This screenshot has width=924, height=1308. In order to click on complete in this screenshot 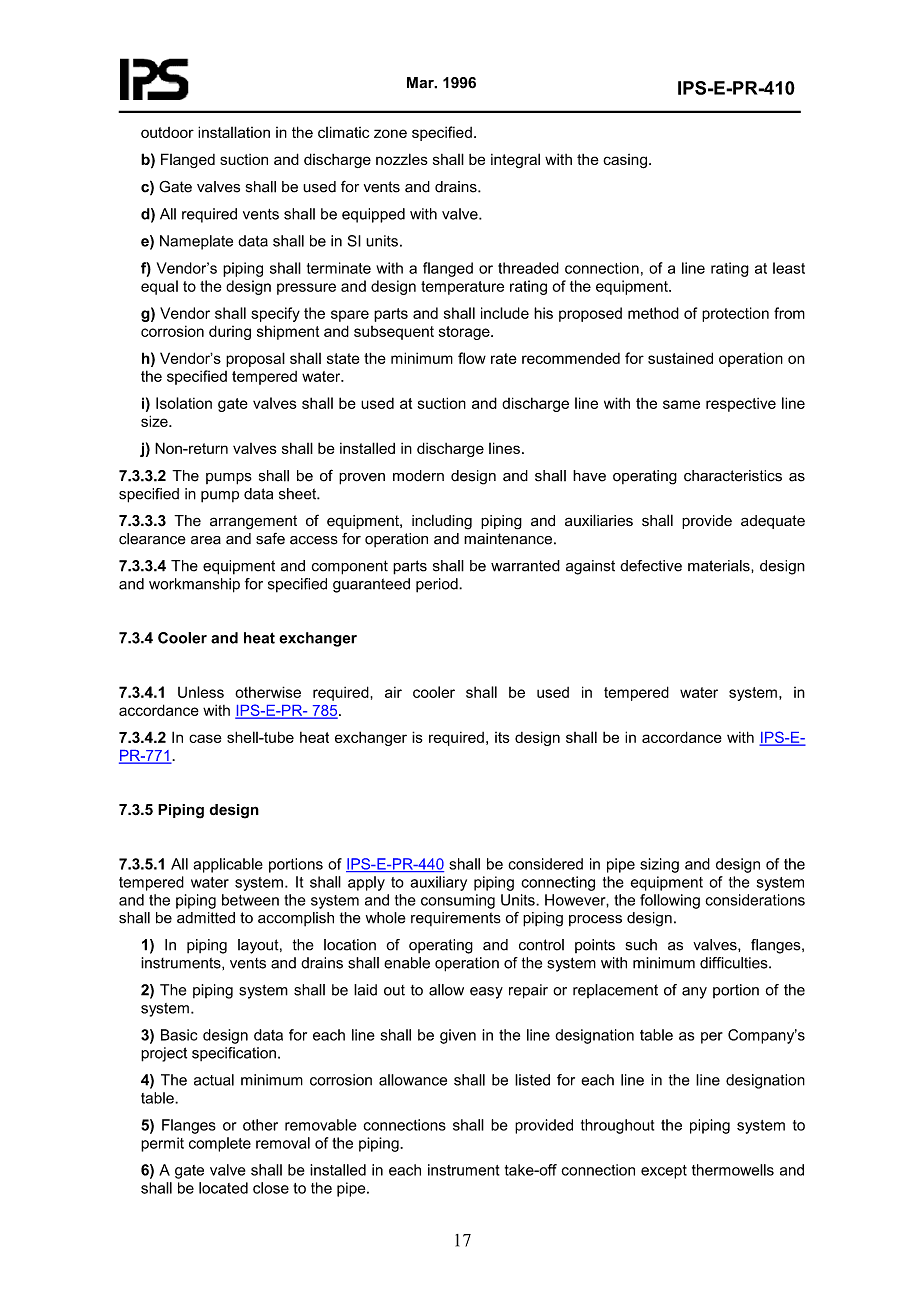, I will do `click(220, 1144)`.
